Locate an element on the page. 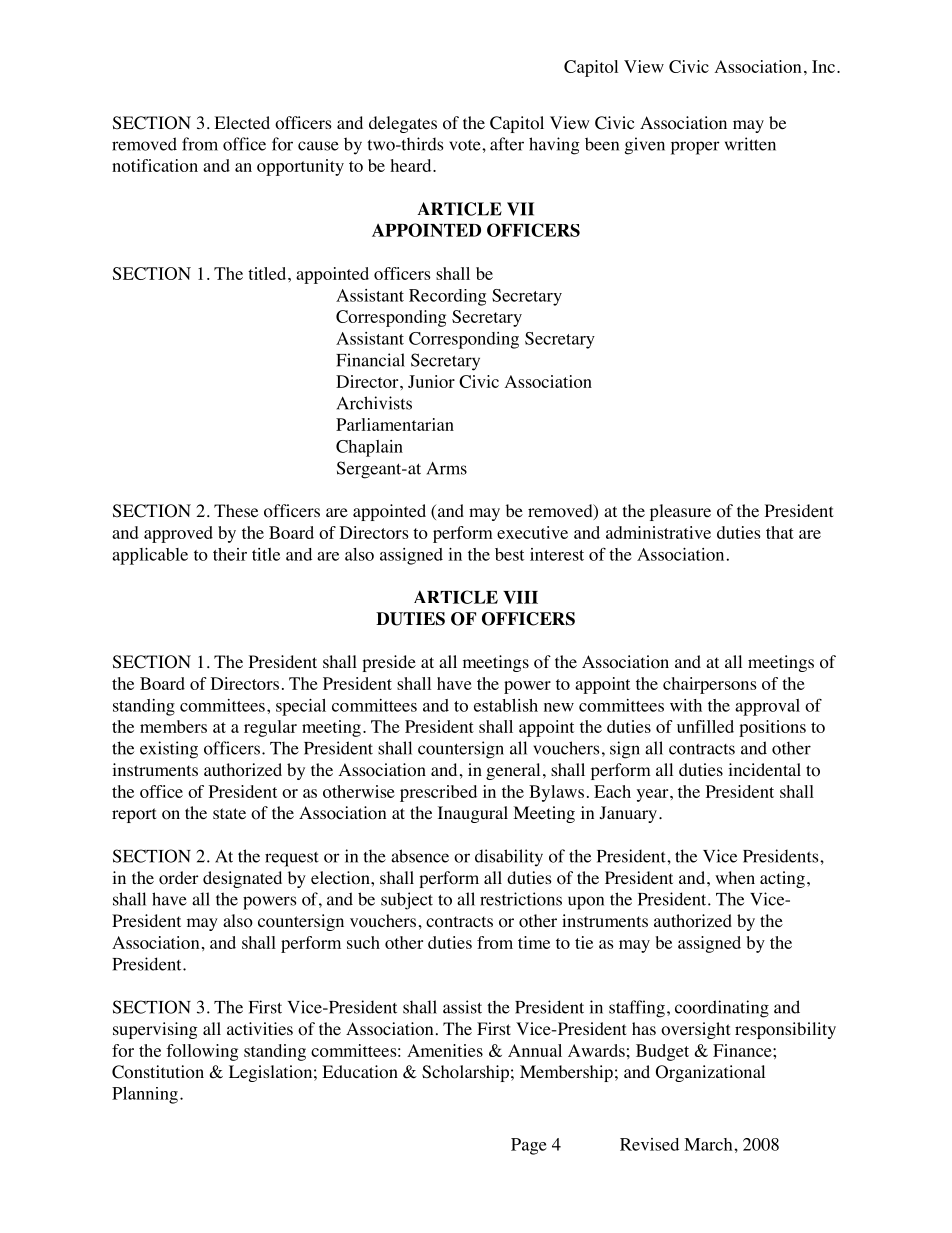 The height and width of the document is (1233, 952). Planning is located at coordinates (145, 1095).
